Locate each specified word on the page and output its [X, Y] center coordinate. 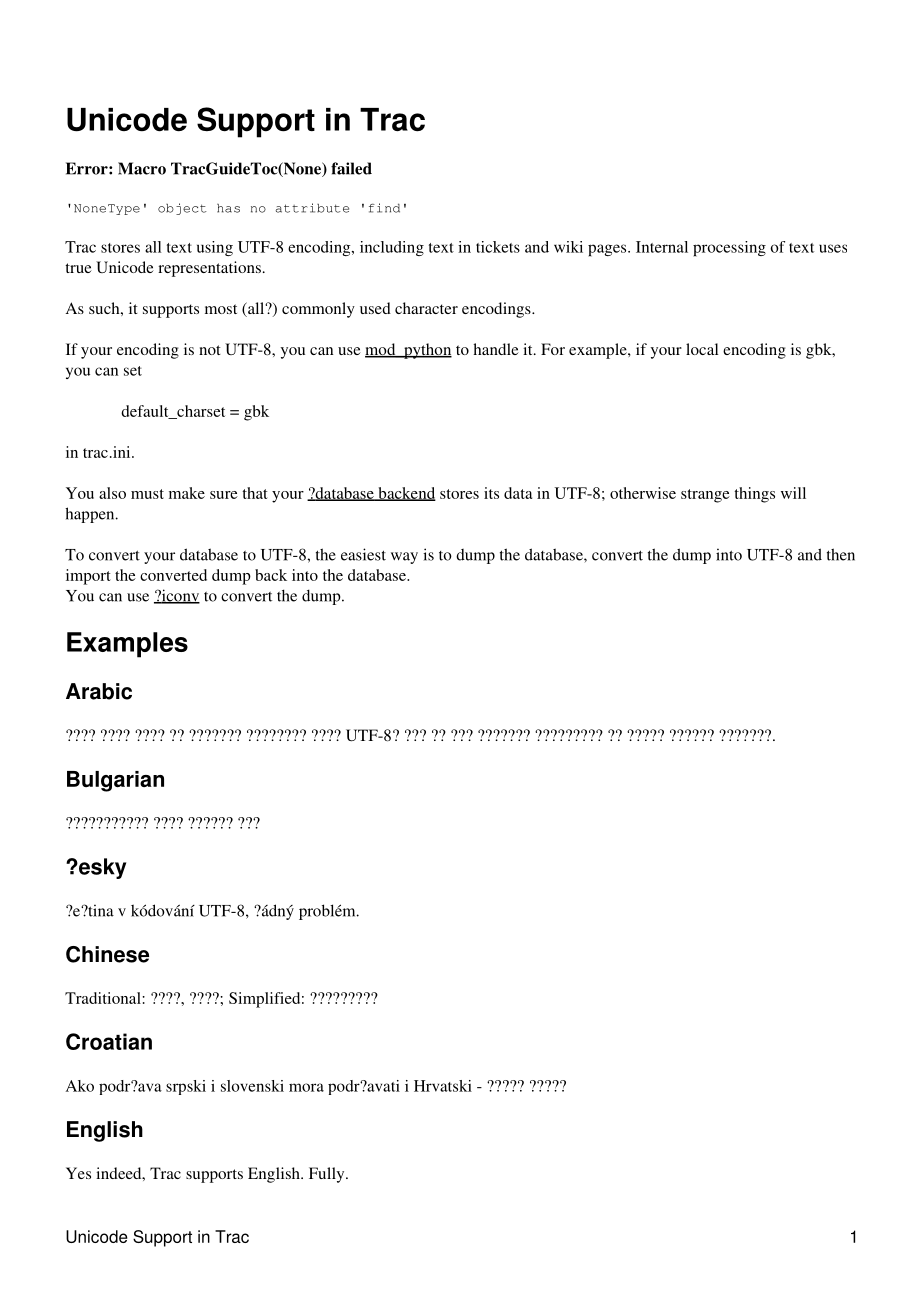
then [841, 554]
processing [729, 249]
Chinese [107, 954]
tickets [498, 247]
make [187, 493]
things [754, 495]
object [182, 209]
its [491, 493]
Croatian [109, 1041]
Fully [328, 1175]
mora [306, 1087]
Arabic [99, 691]
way [404, 558]
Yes [78, 1173]
